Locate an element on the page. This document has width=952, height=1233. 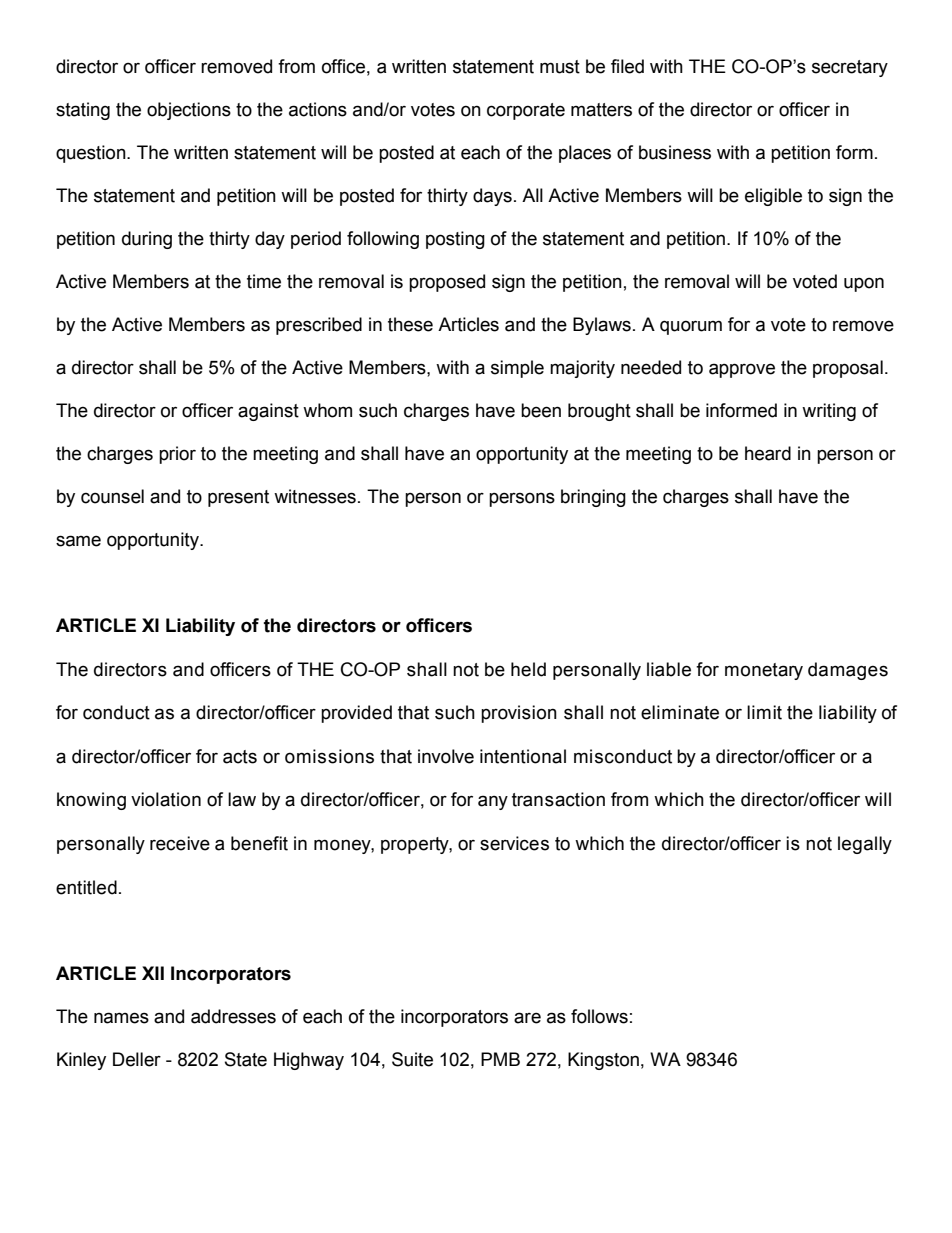
names is located at coordinates (121, 1018).
